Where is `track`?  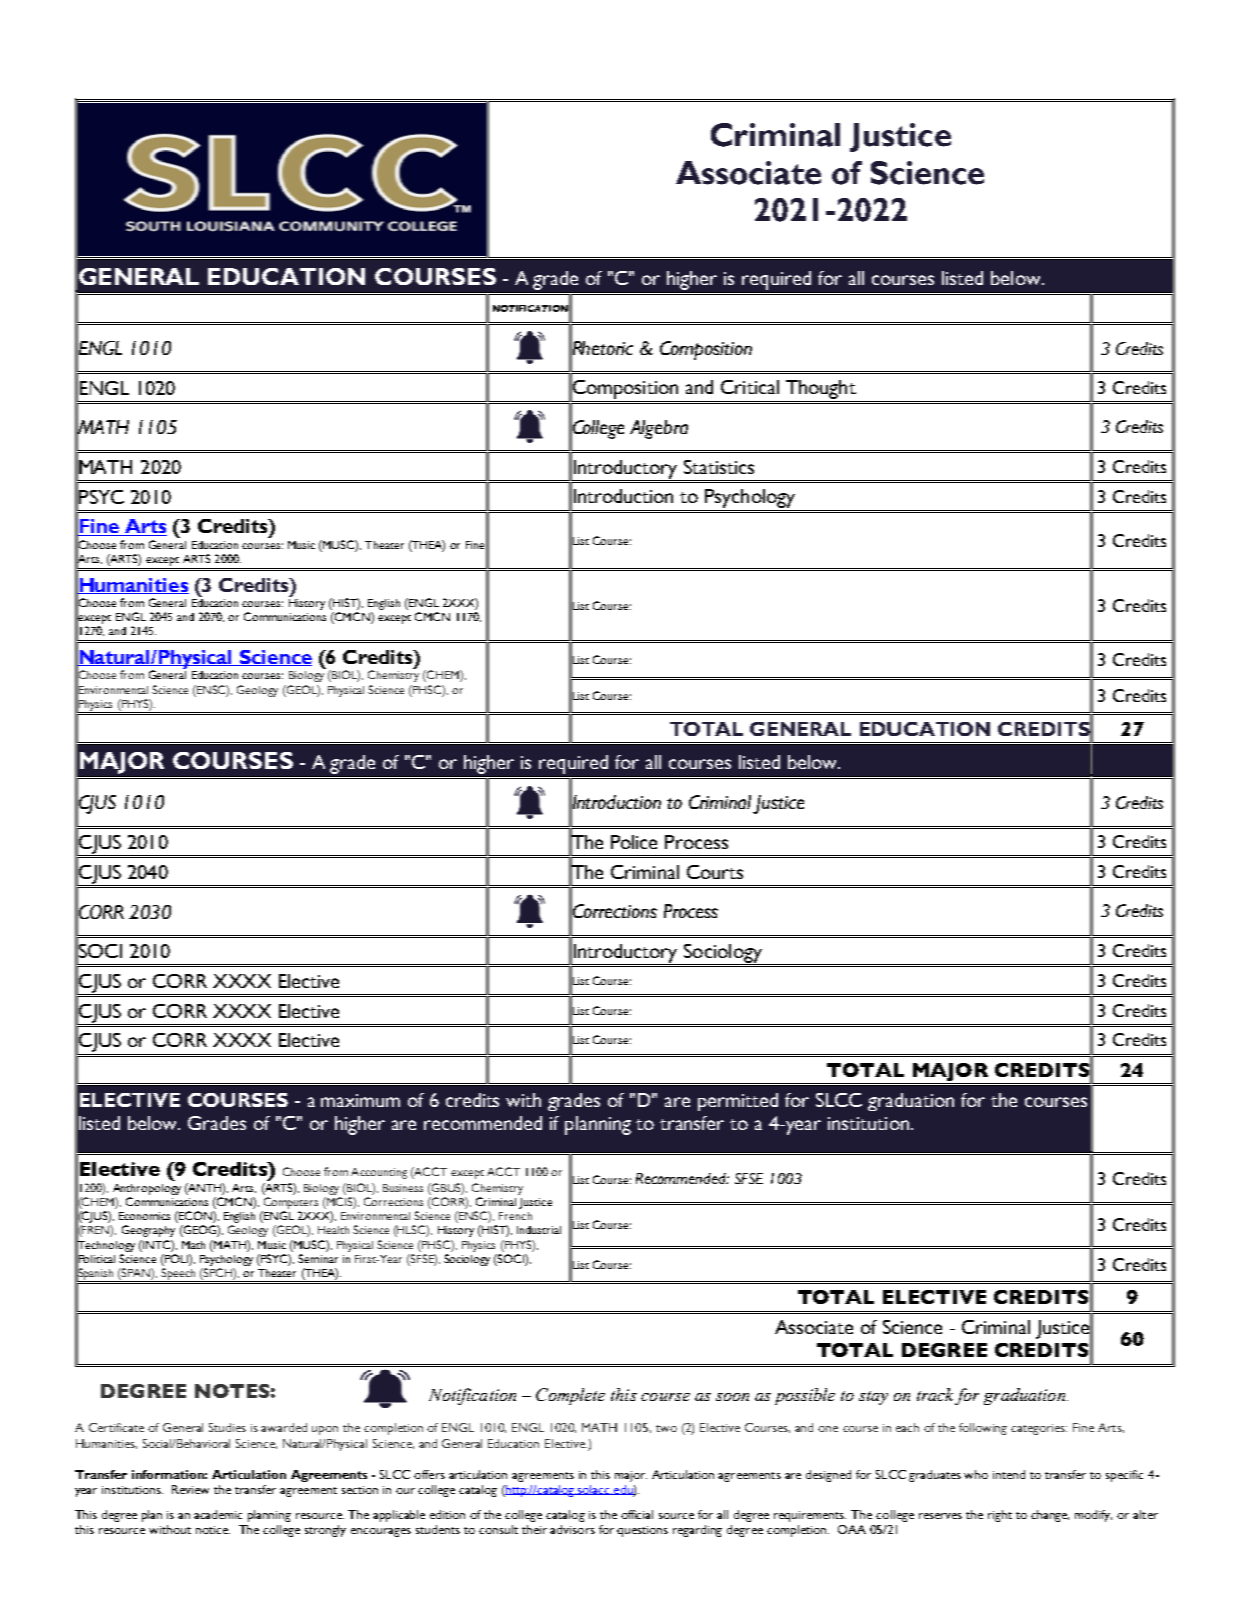 track is located at coordinates (935, 1394).
